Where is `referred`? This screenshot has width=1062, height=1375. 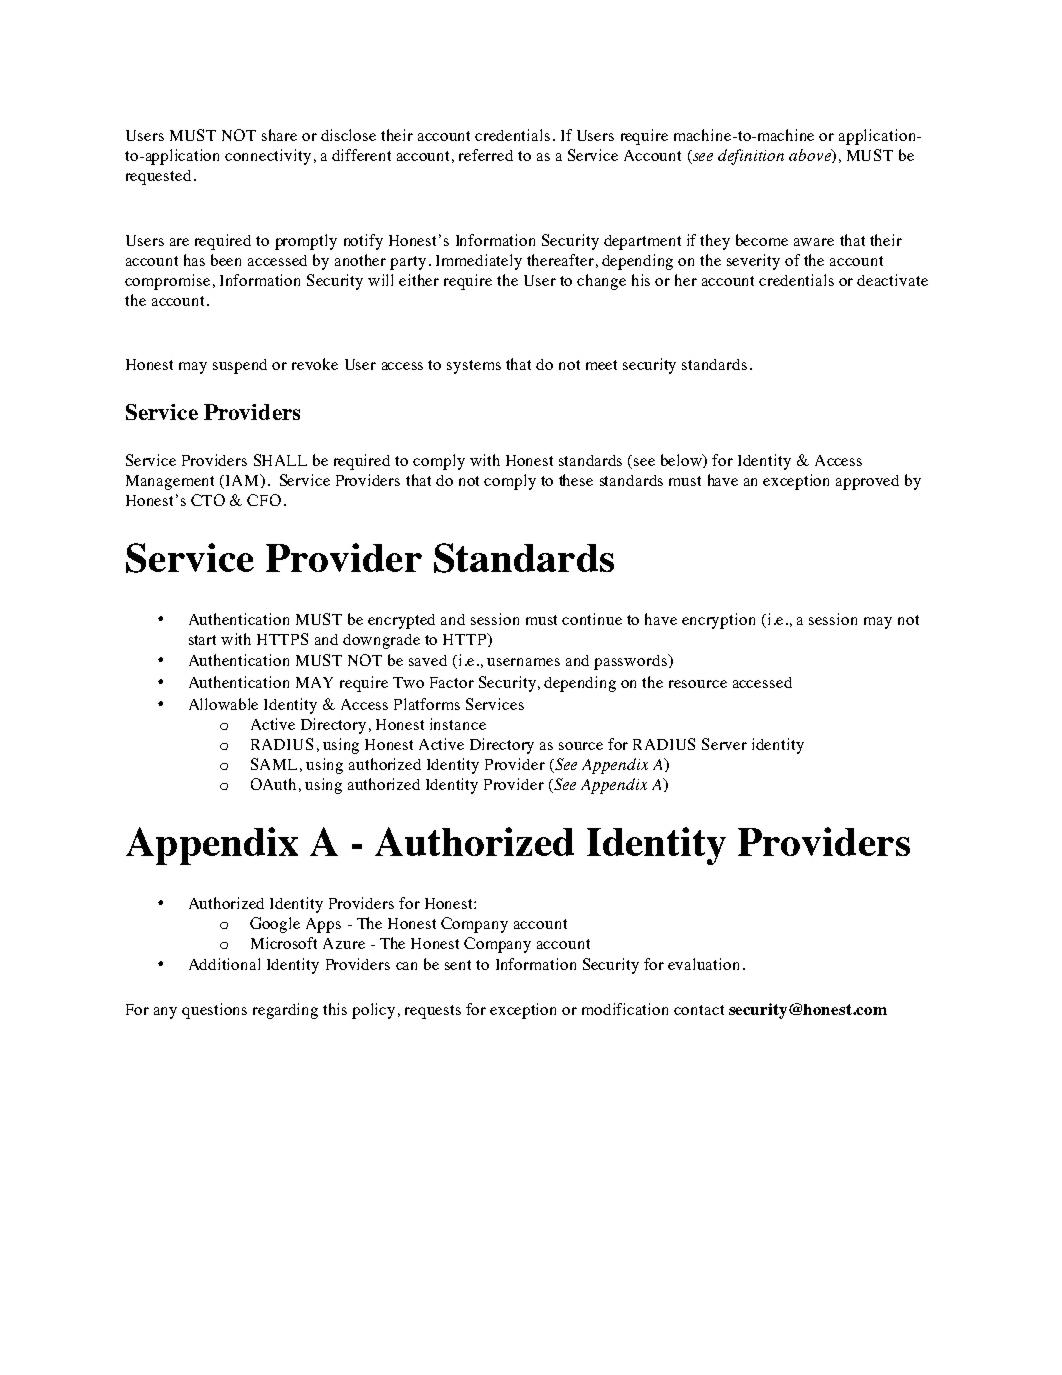
referred is located at coordinates (486, 155).
